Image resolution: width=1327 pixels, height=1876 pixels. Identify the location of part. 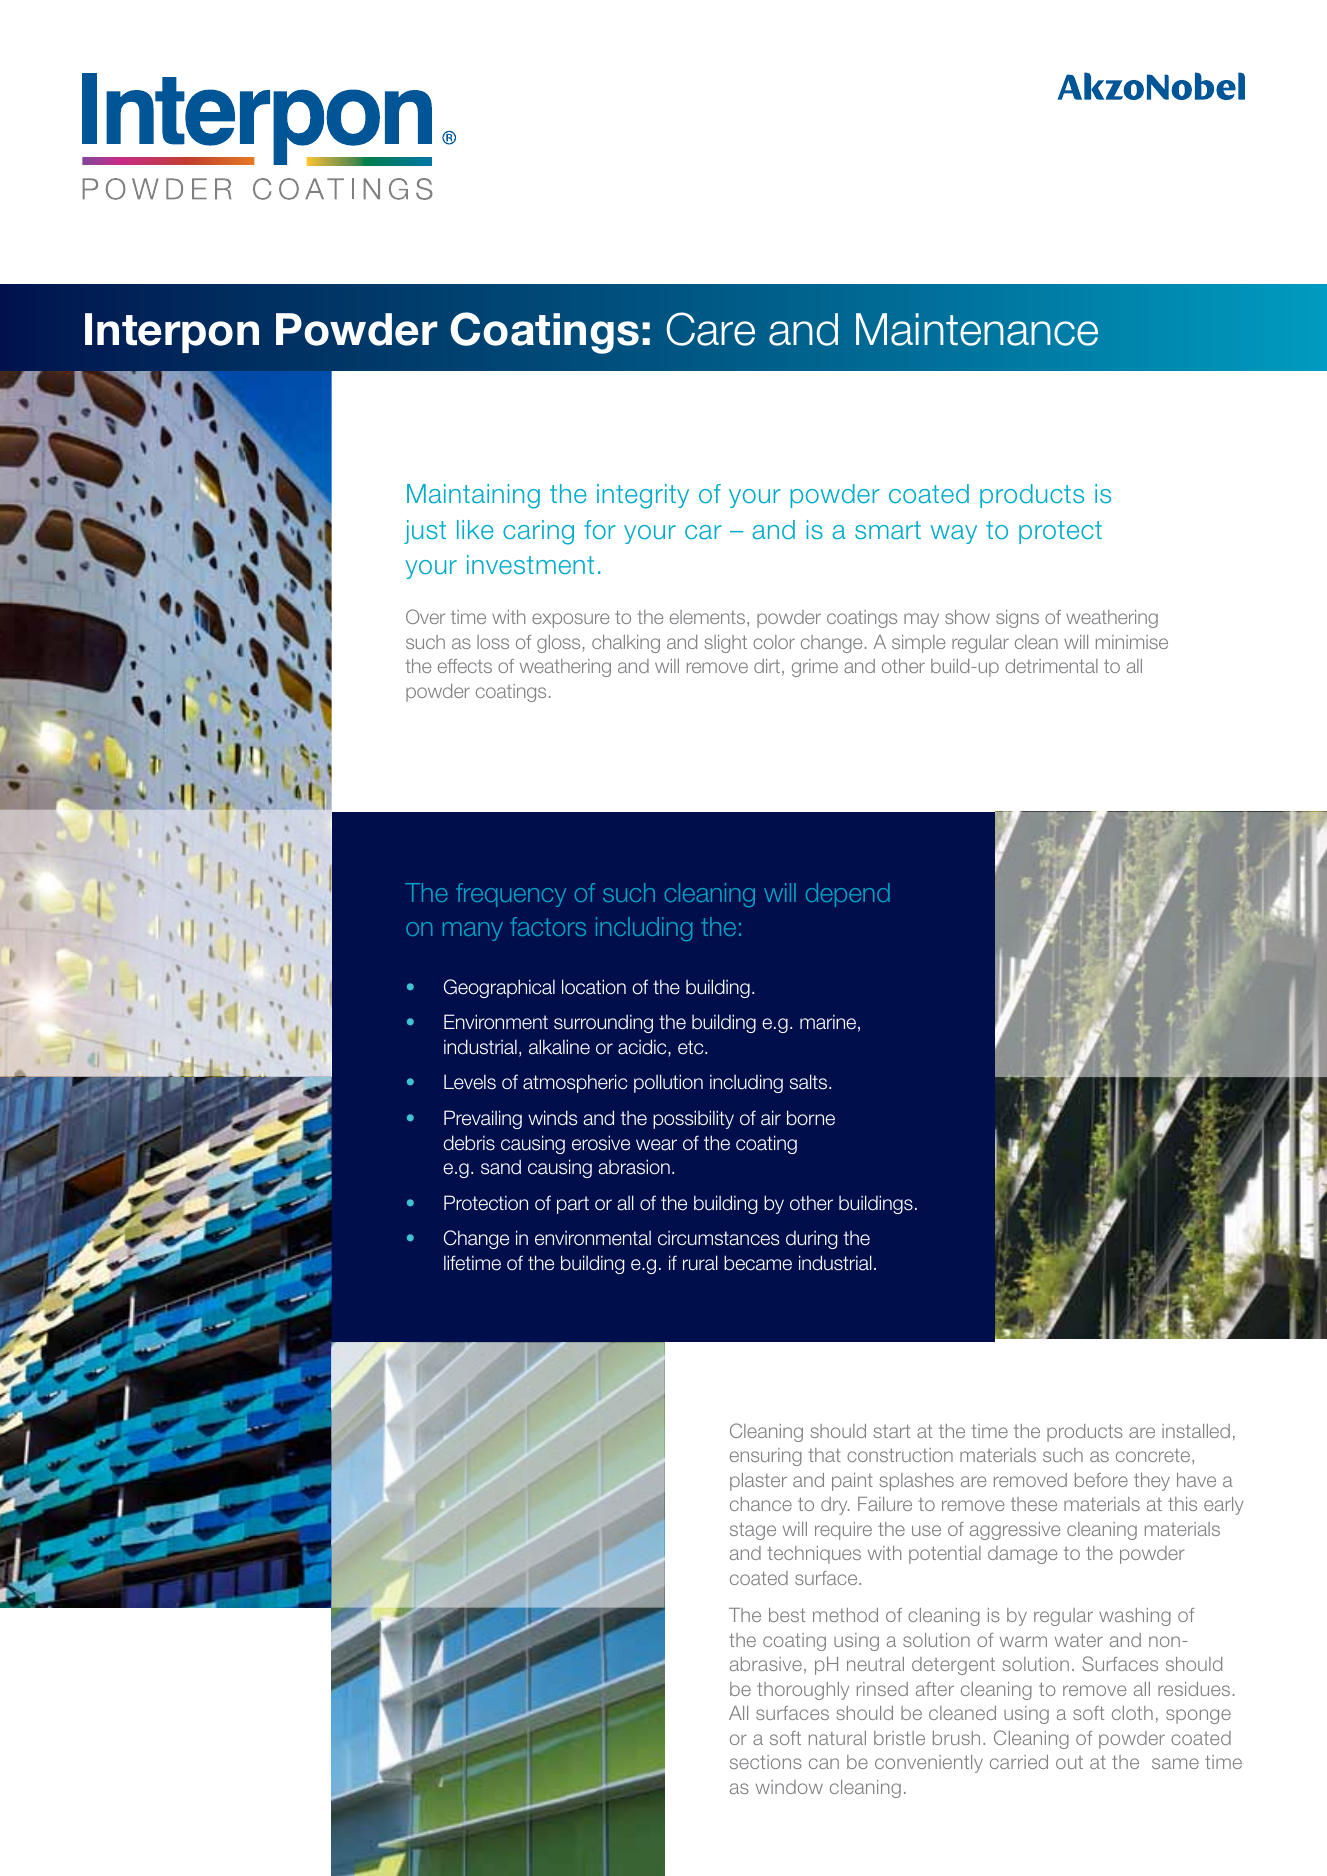
(573, 1205).
